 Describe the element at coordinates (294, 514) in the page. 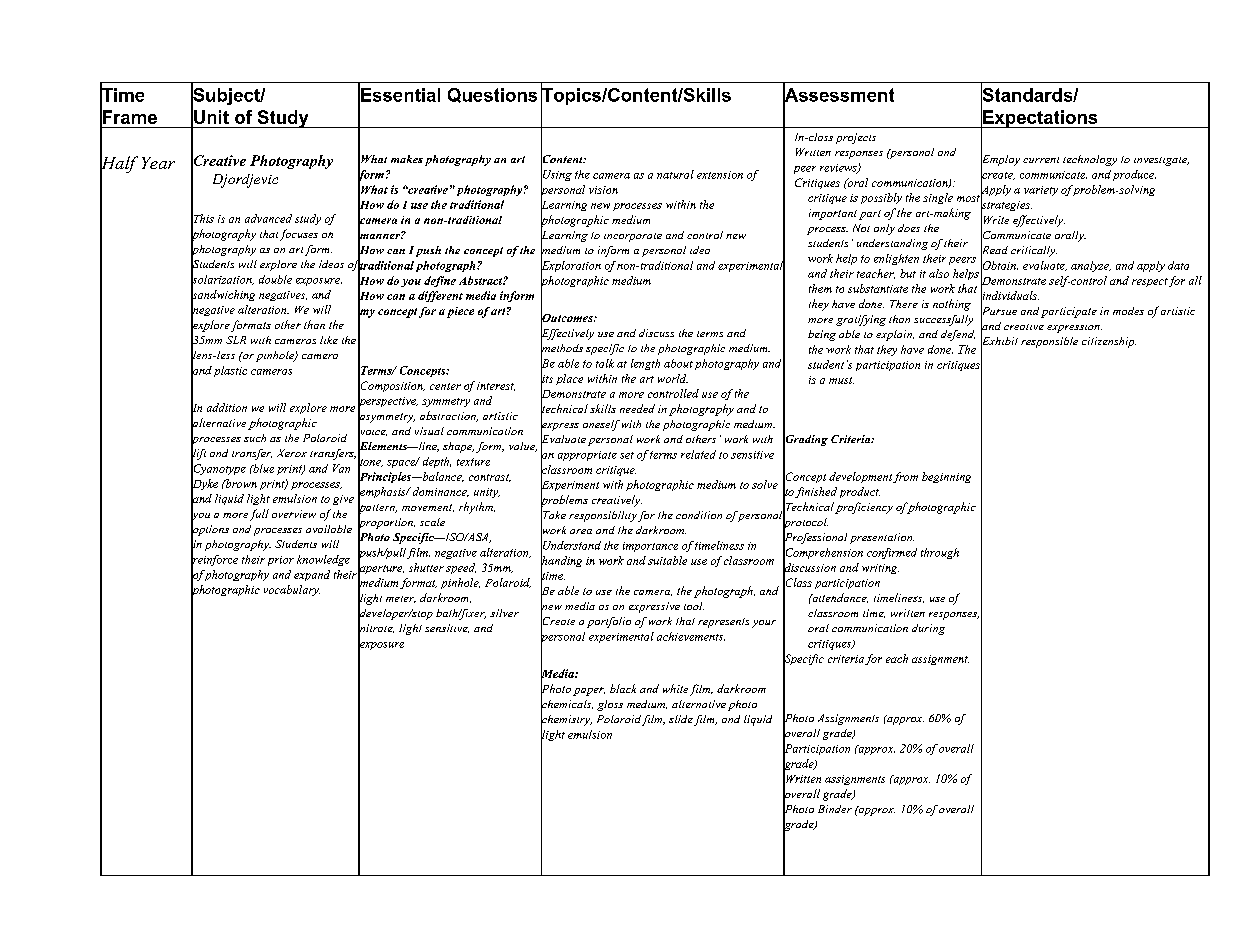

I see `overview` at that location.
